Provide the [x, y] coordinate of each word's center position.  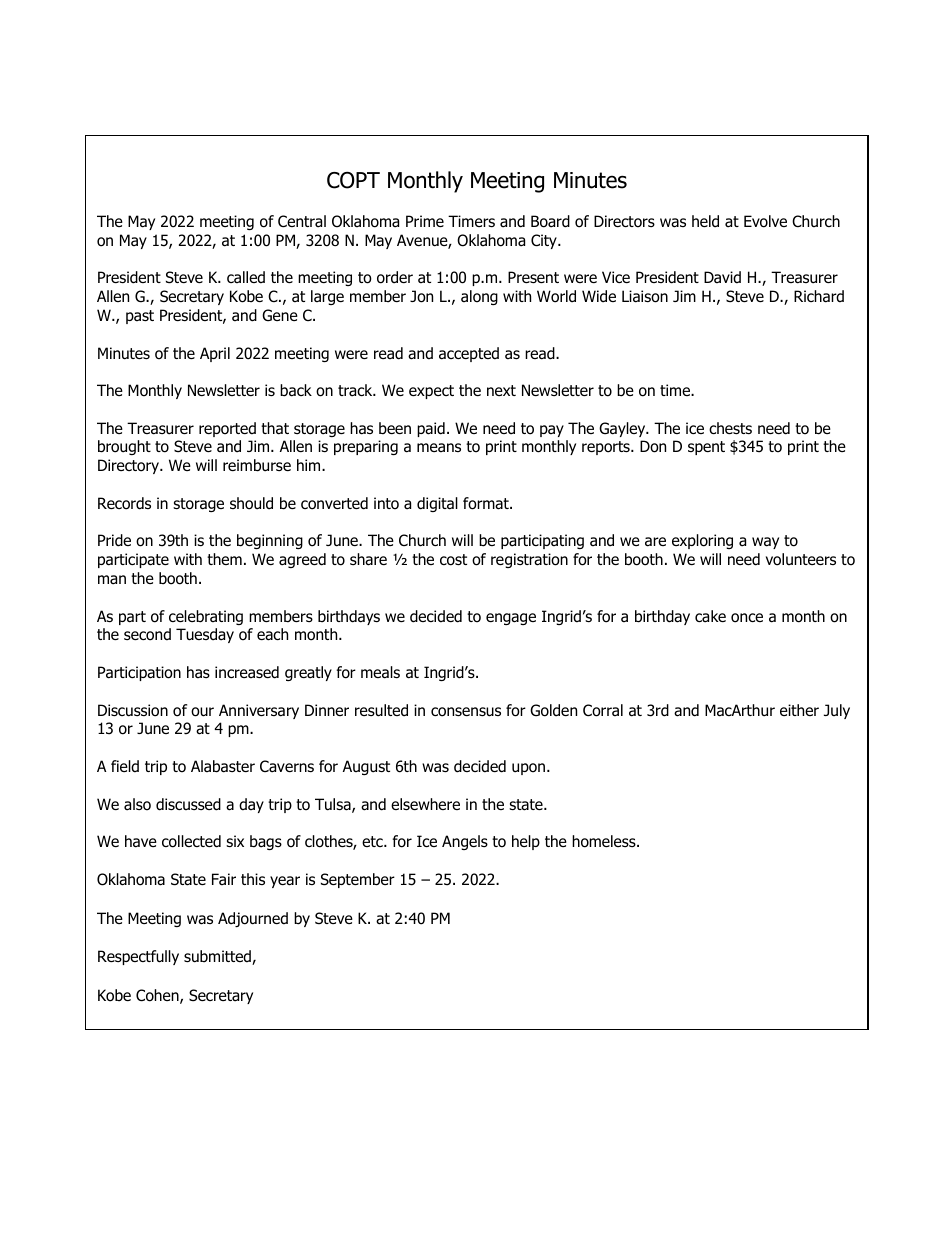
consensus [466, 712]
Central [302, 221]
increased [247, 672]
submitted [218, 957]
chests [730, 428]
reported [227, 429]
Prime [425, 221]
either [799, 710]
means [439, 447]
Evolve [765, 221]
